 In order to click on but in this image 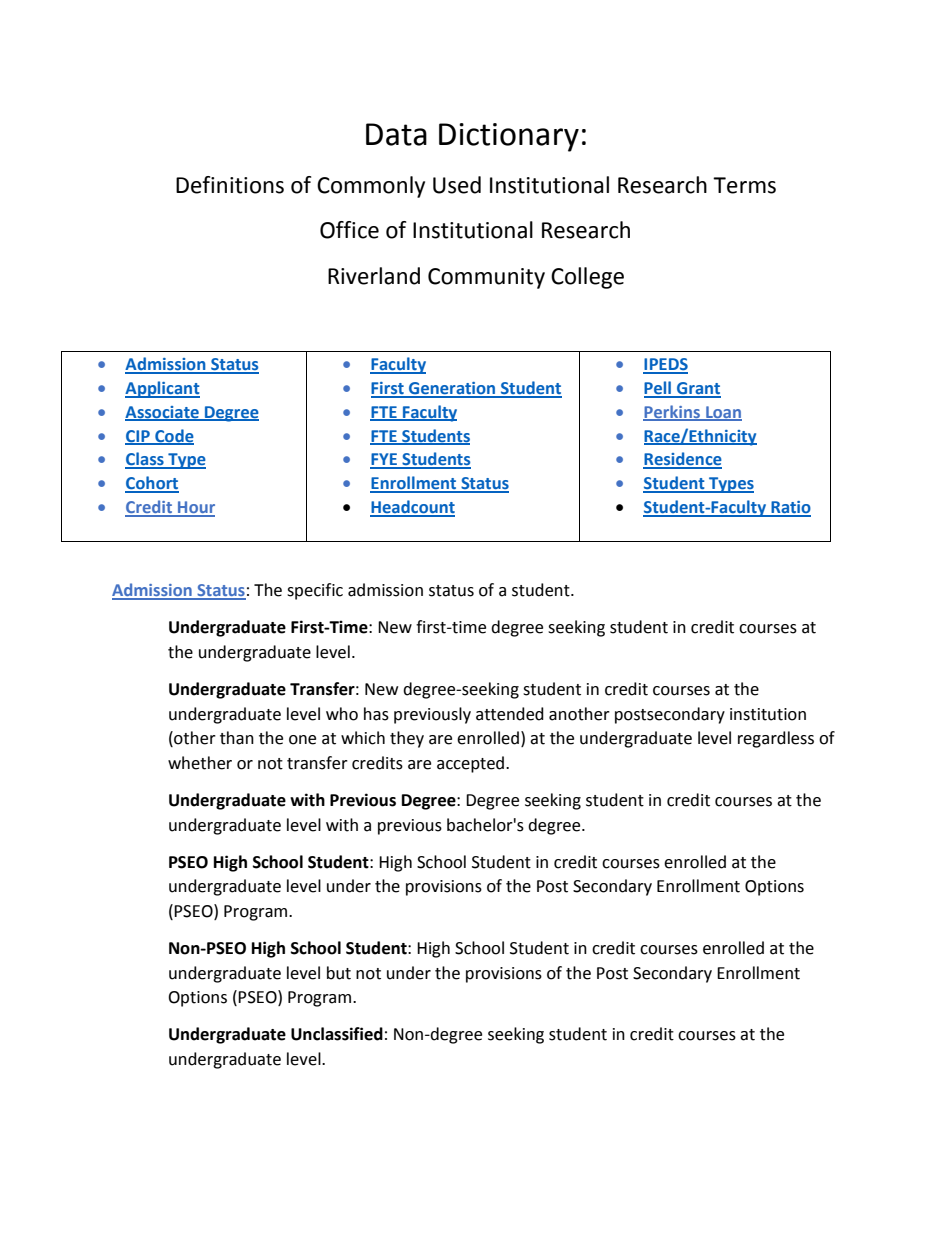, I will do `click(339, 973)`.
